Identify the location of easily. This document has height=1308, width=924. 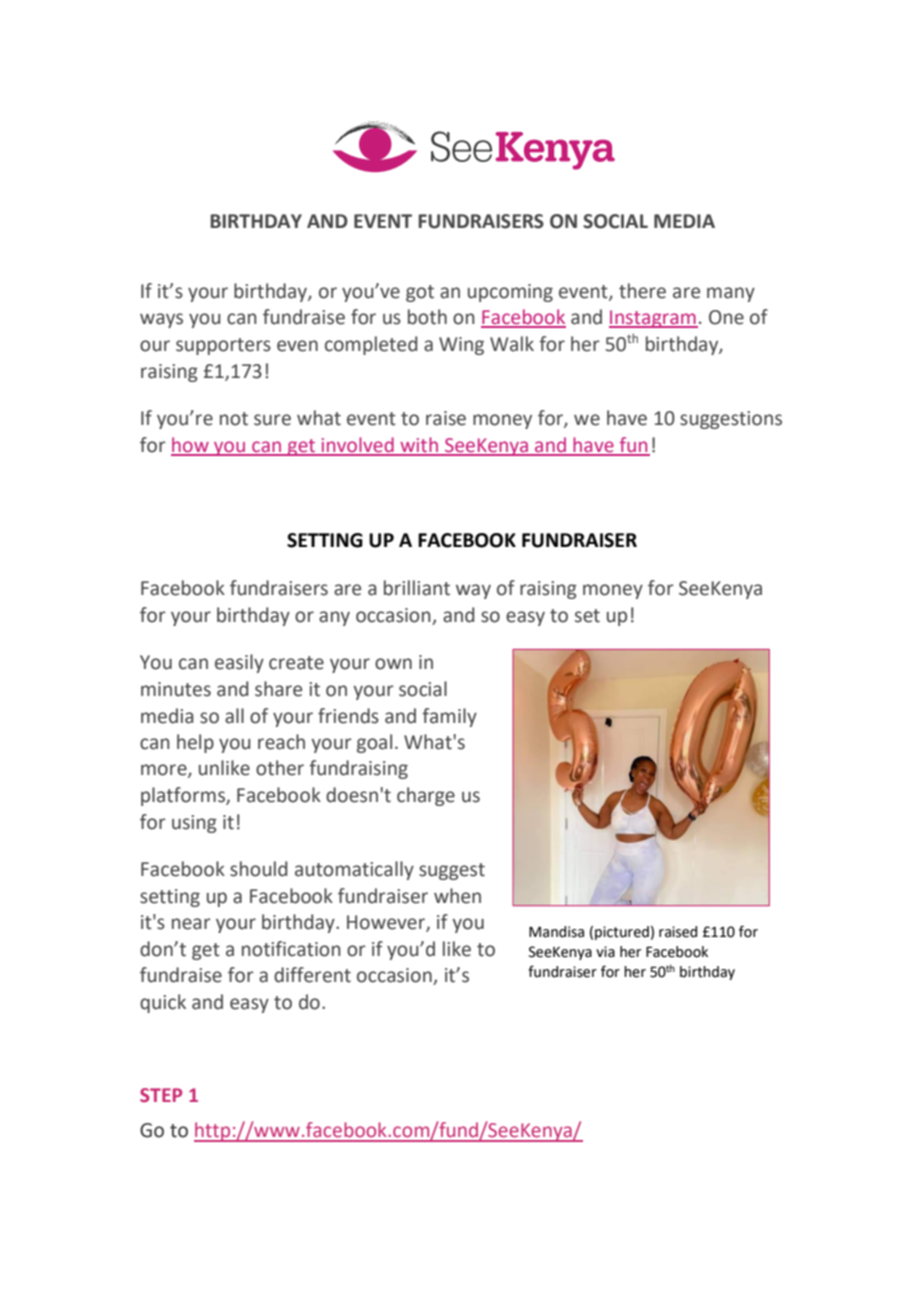
(239, 663).
